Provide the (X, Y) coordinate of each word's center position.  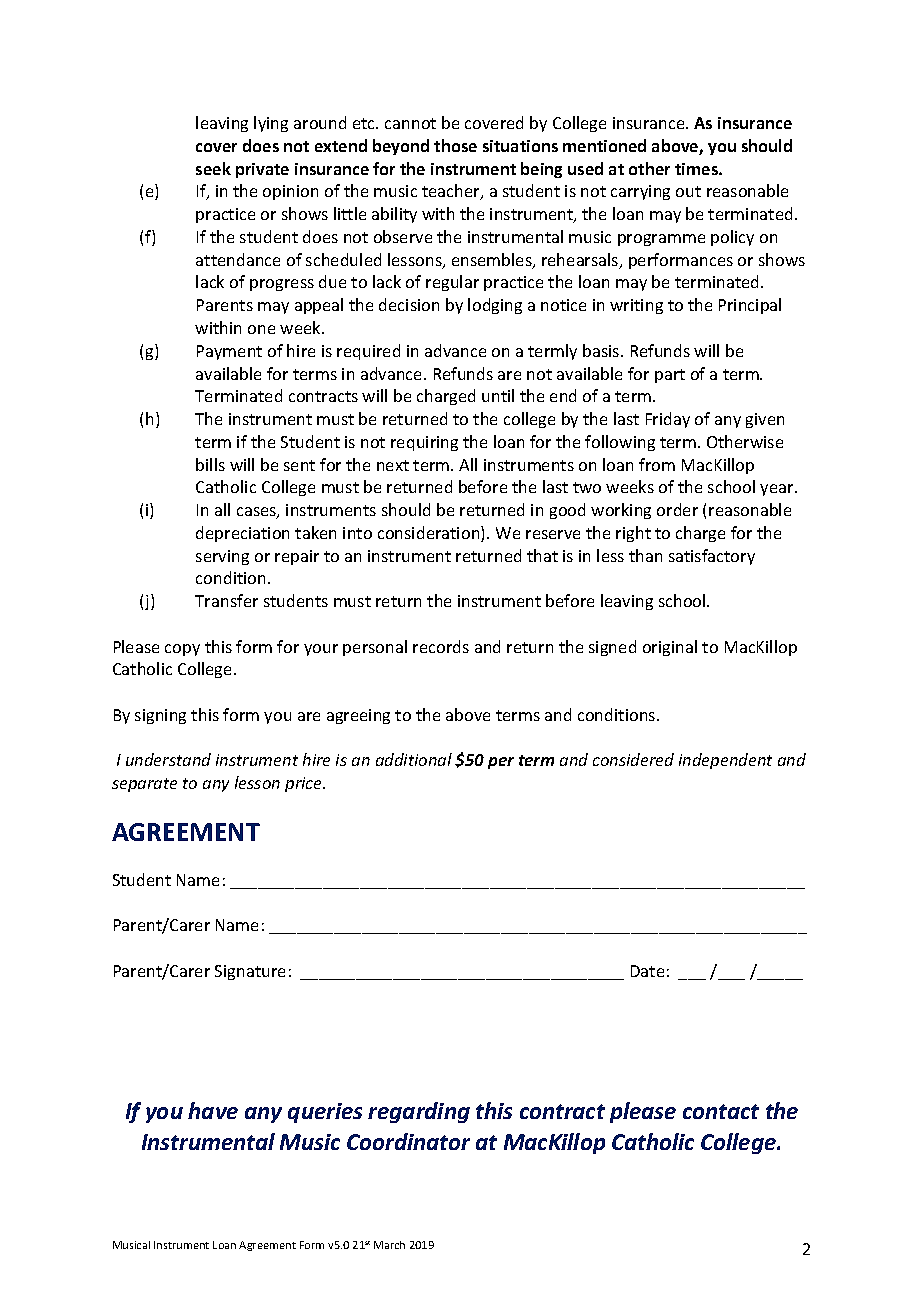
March (389, 1245)
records (441, 646)
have (213, 1110)
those (455, 145)
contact (721, 1111)
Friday (668, 420)
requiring (424, 443)
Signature (250, 972)
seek (213, 168)
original (670, 648)
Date (647, 971)
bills (210, 464)
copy (182, 650)
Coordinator (408, 1141)
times (697, 169)
